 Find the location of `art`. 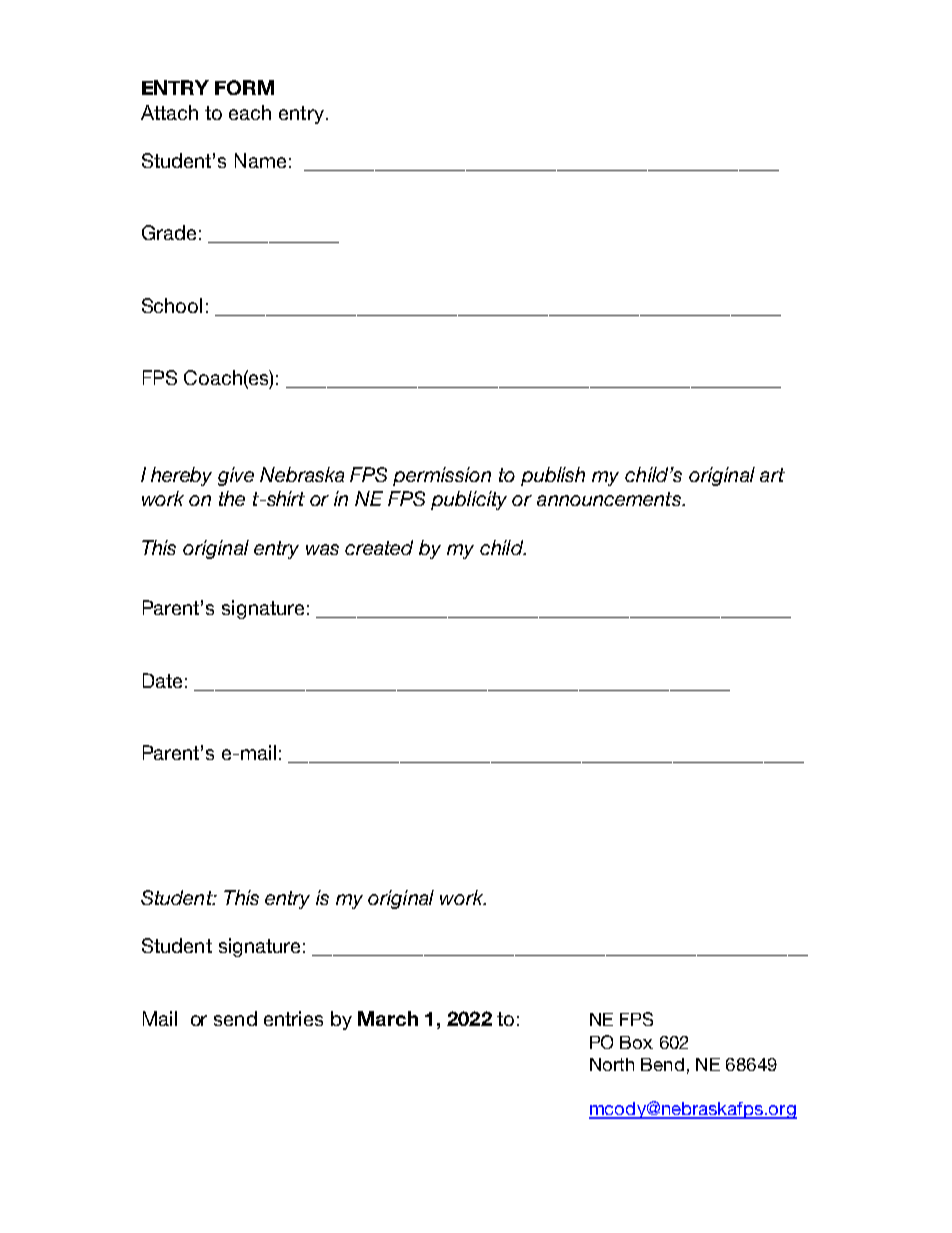

art is located at coordinates (772, 475).
